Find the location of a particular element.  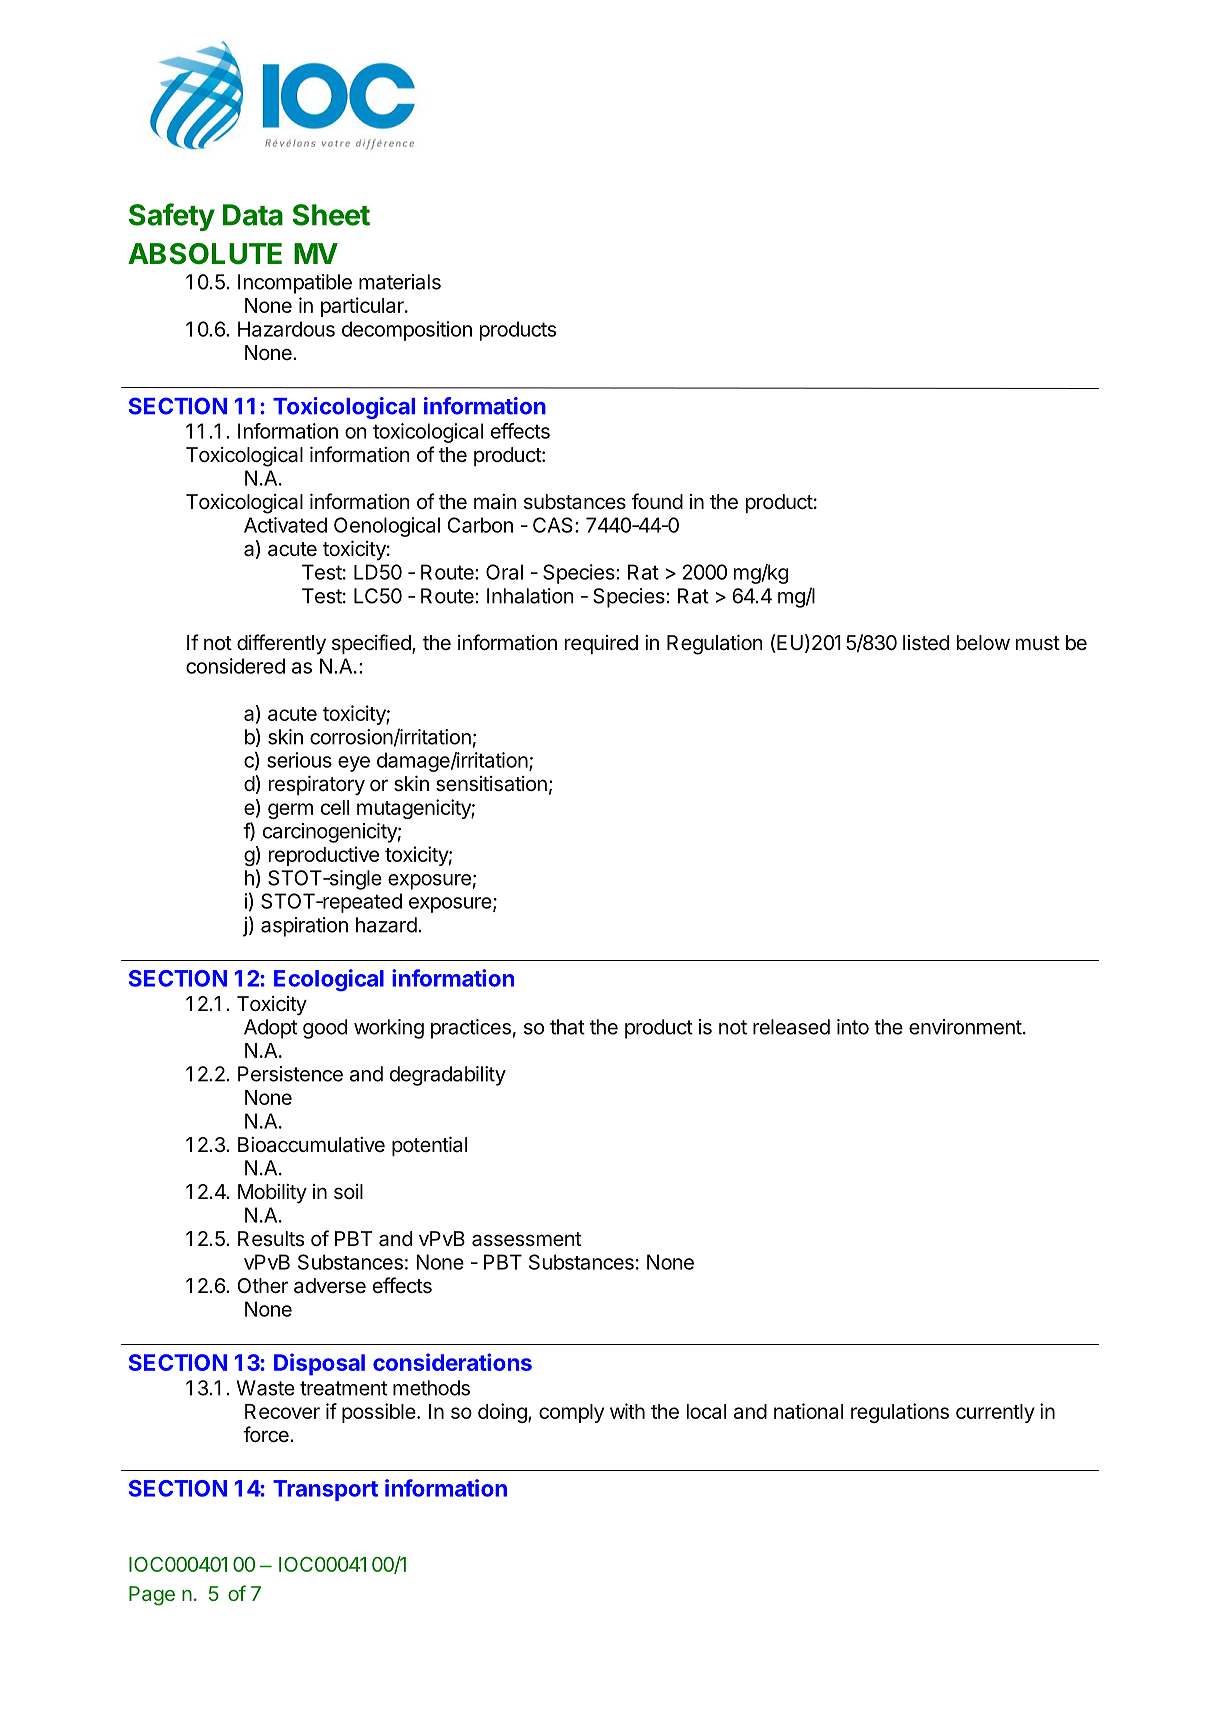

Inhalation is located at coordinates (530, 596).
